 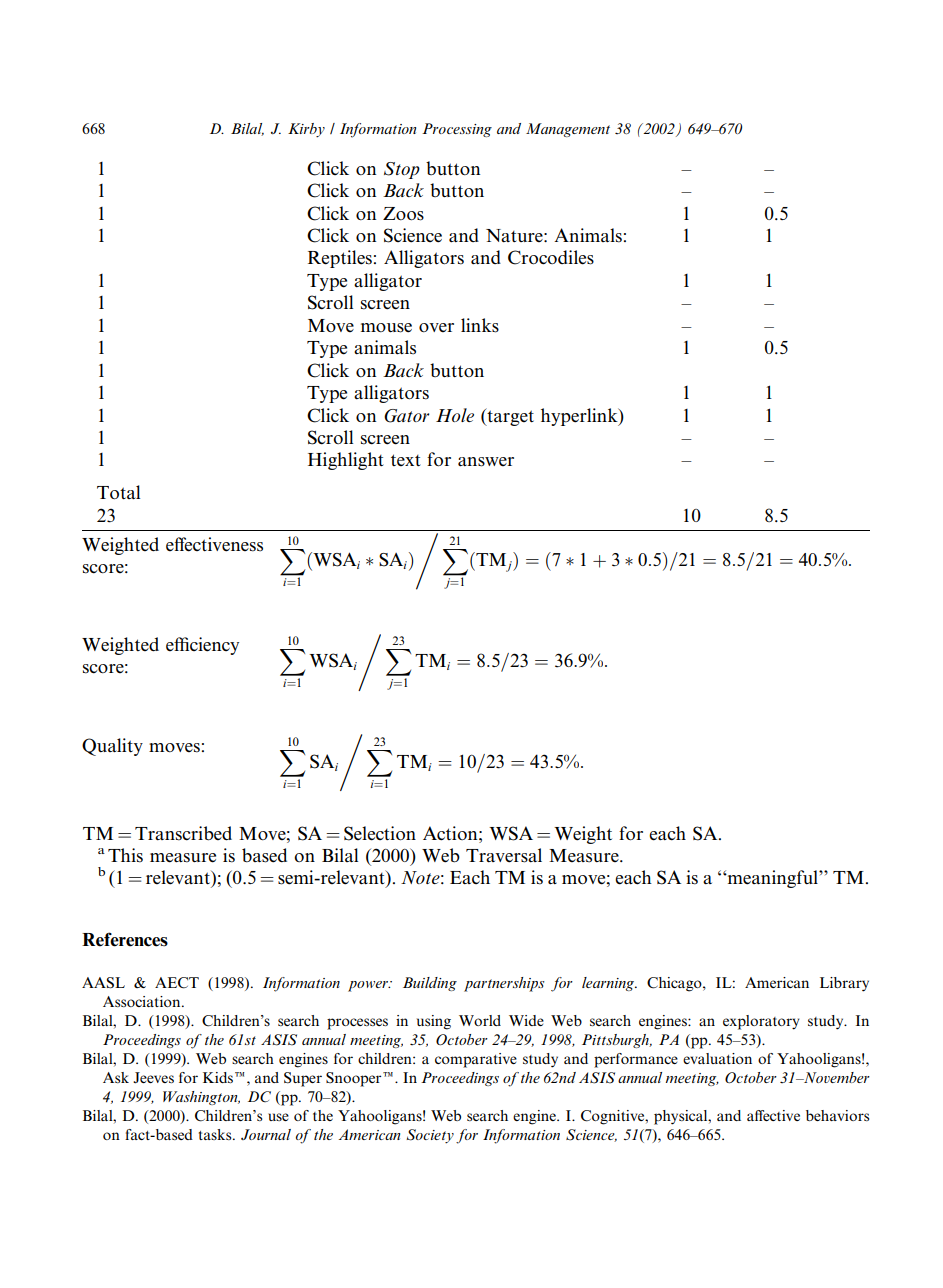 I want to click on Washington, so click(x=201, y=1098).
